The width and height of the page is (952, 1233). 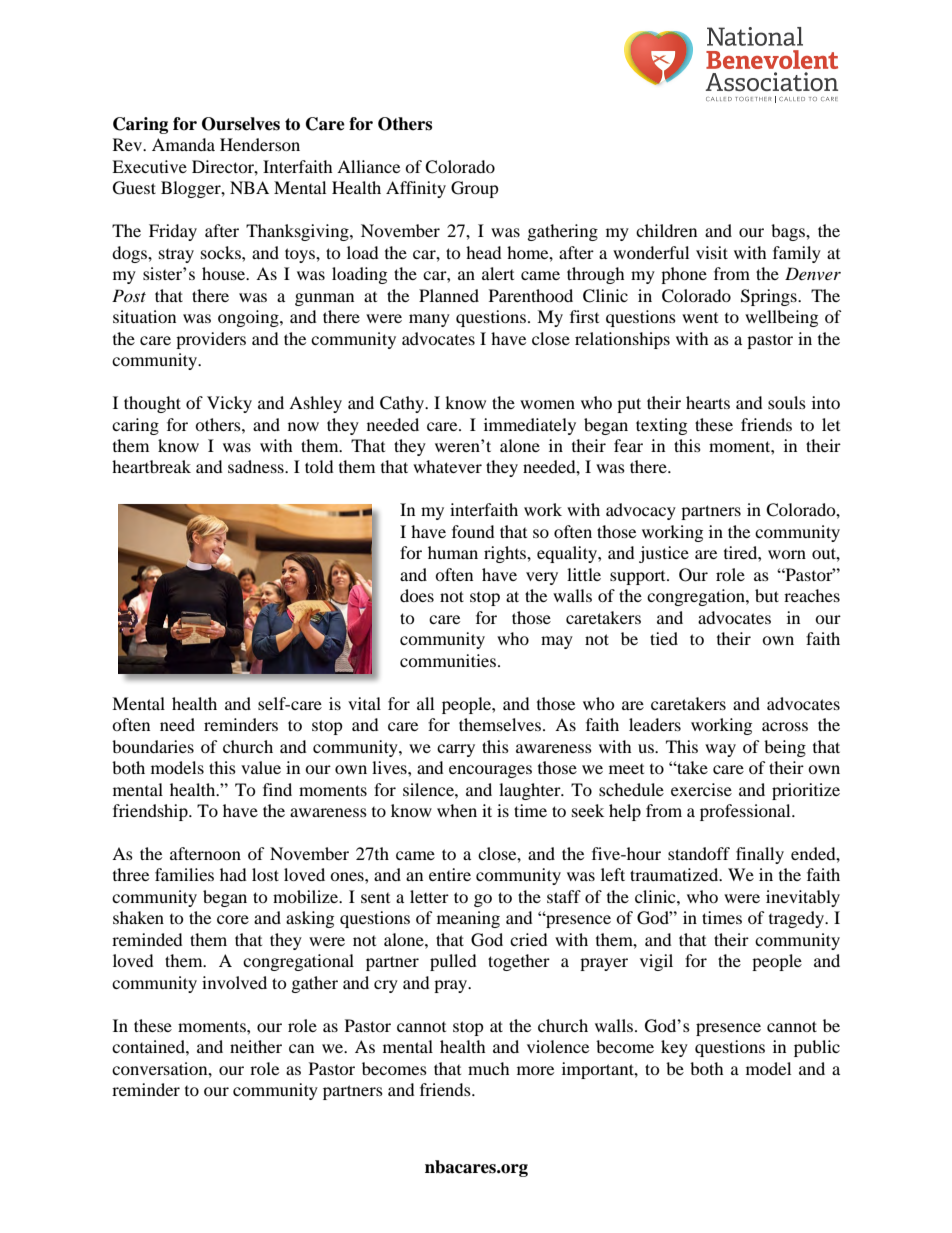 What do you see at coordinates (417, 595) in the page?
I see `does` at bounding box center [417, 595].
